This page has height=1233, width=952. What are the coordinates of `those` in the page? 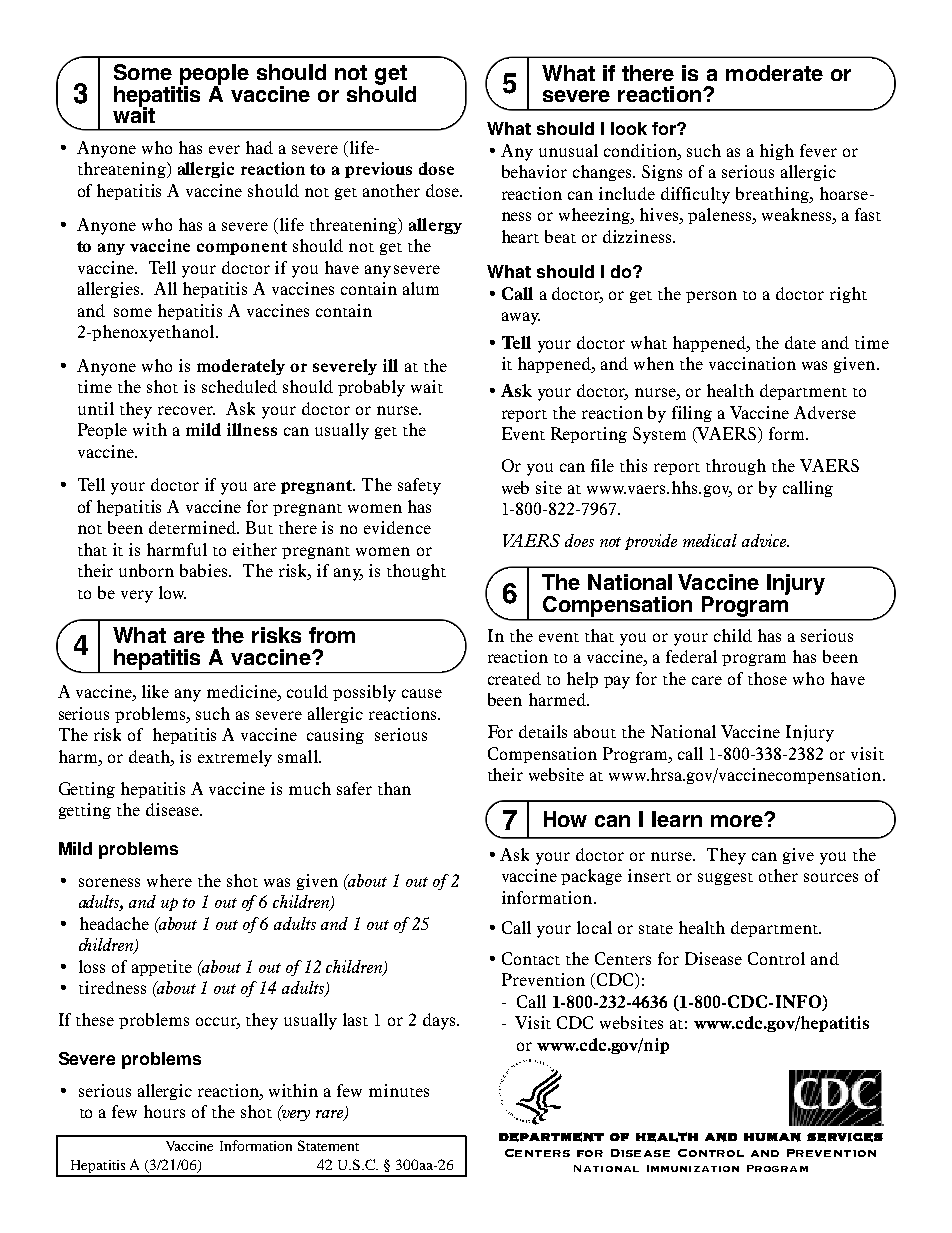 It's located at (767, 678).
